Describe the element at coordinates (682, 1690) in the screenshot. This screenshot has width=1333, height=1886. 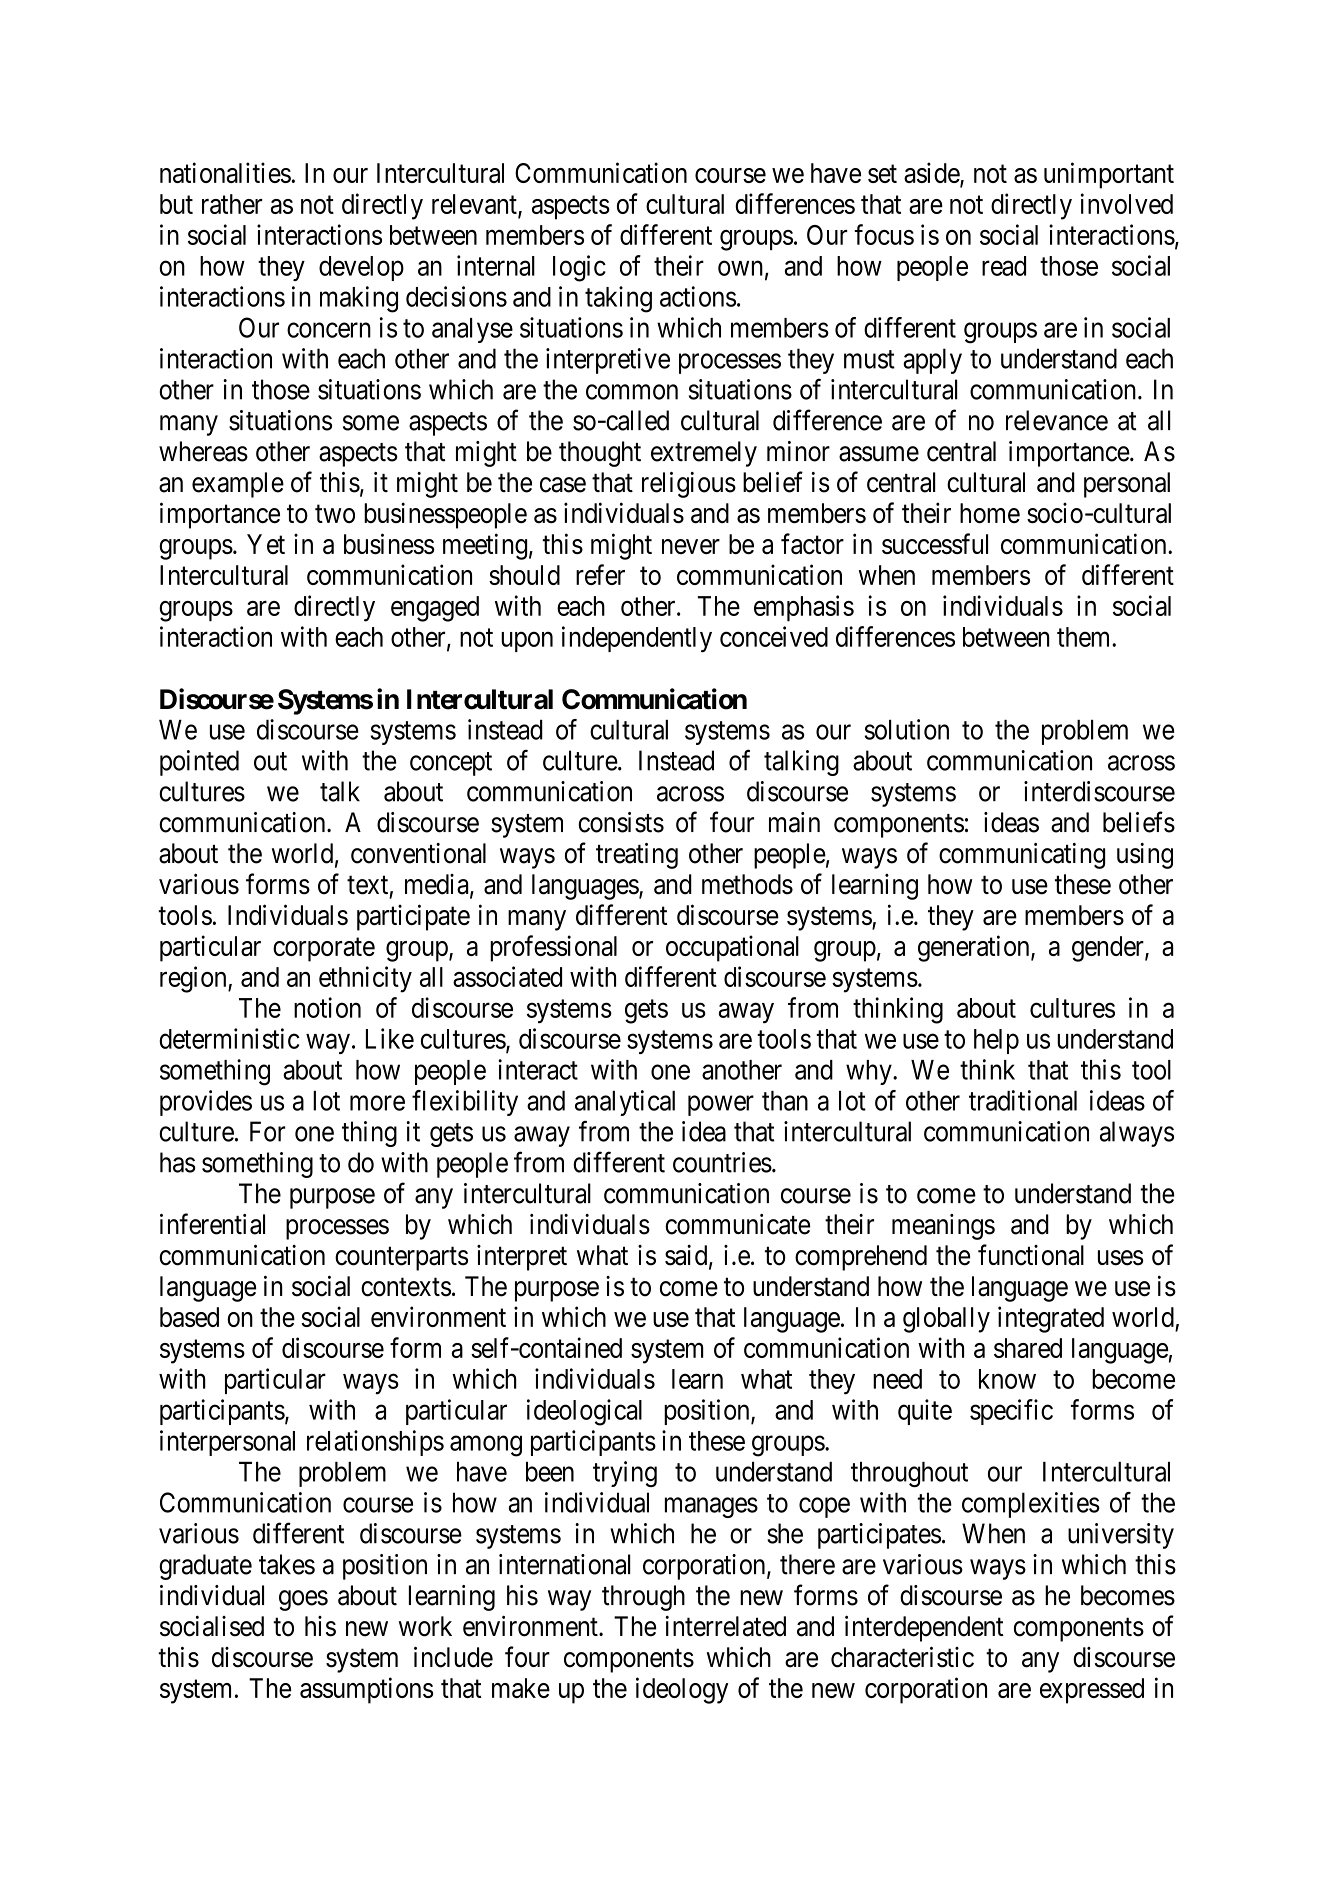
I see `ideology` at that location.
